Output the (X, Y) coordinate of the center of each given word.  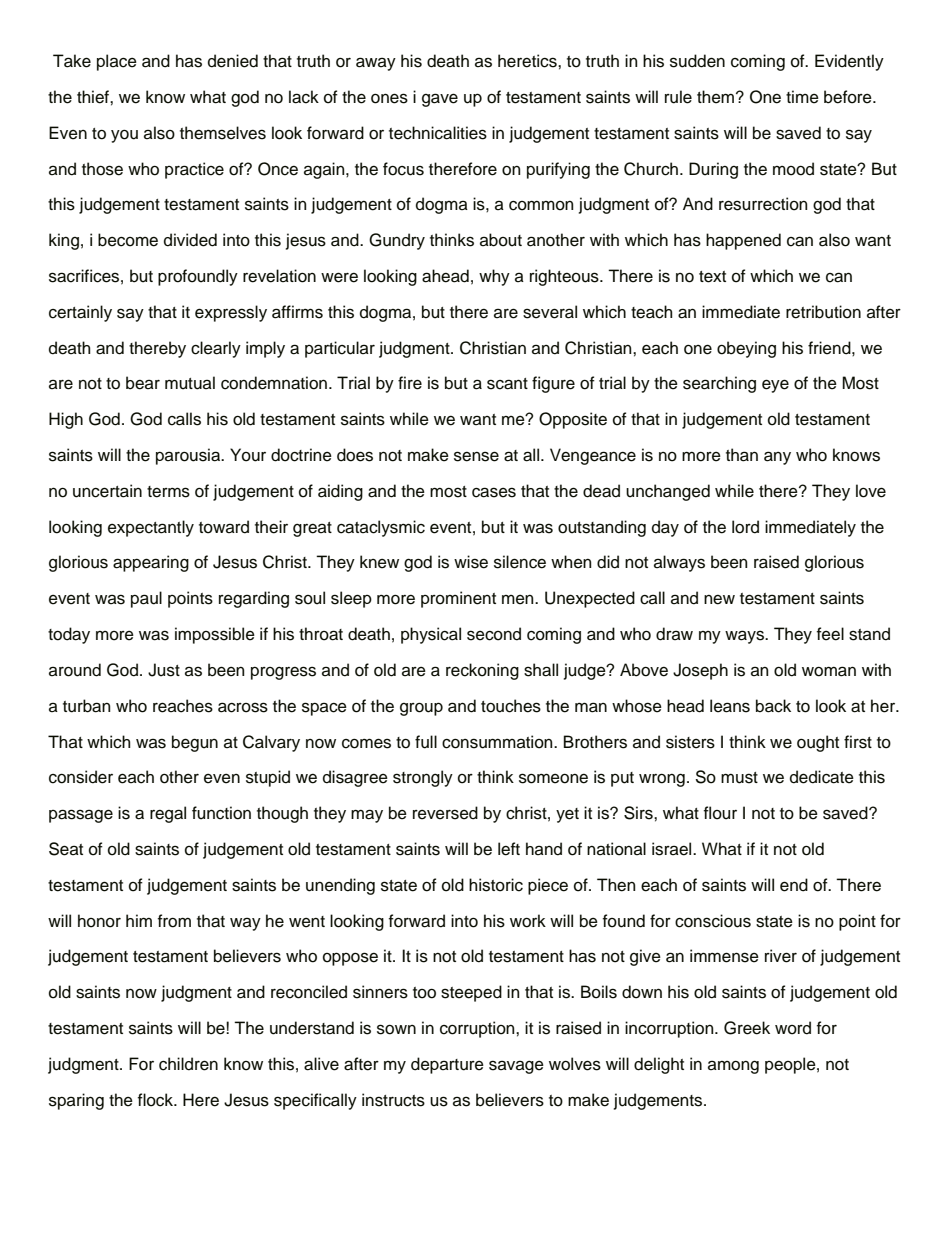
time (802, 97)
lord (745, 527)
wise (471, 562)
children (188, 1064)
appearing (151, 563)
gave (440, 100)
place (117, 62)
